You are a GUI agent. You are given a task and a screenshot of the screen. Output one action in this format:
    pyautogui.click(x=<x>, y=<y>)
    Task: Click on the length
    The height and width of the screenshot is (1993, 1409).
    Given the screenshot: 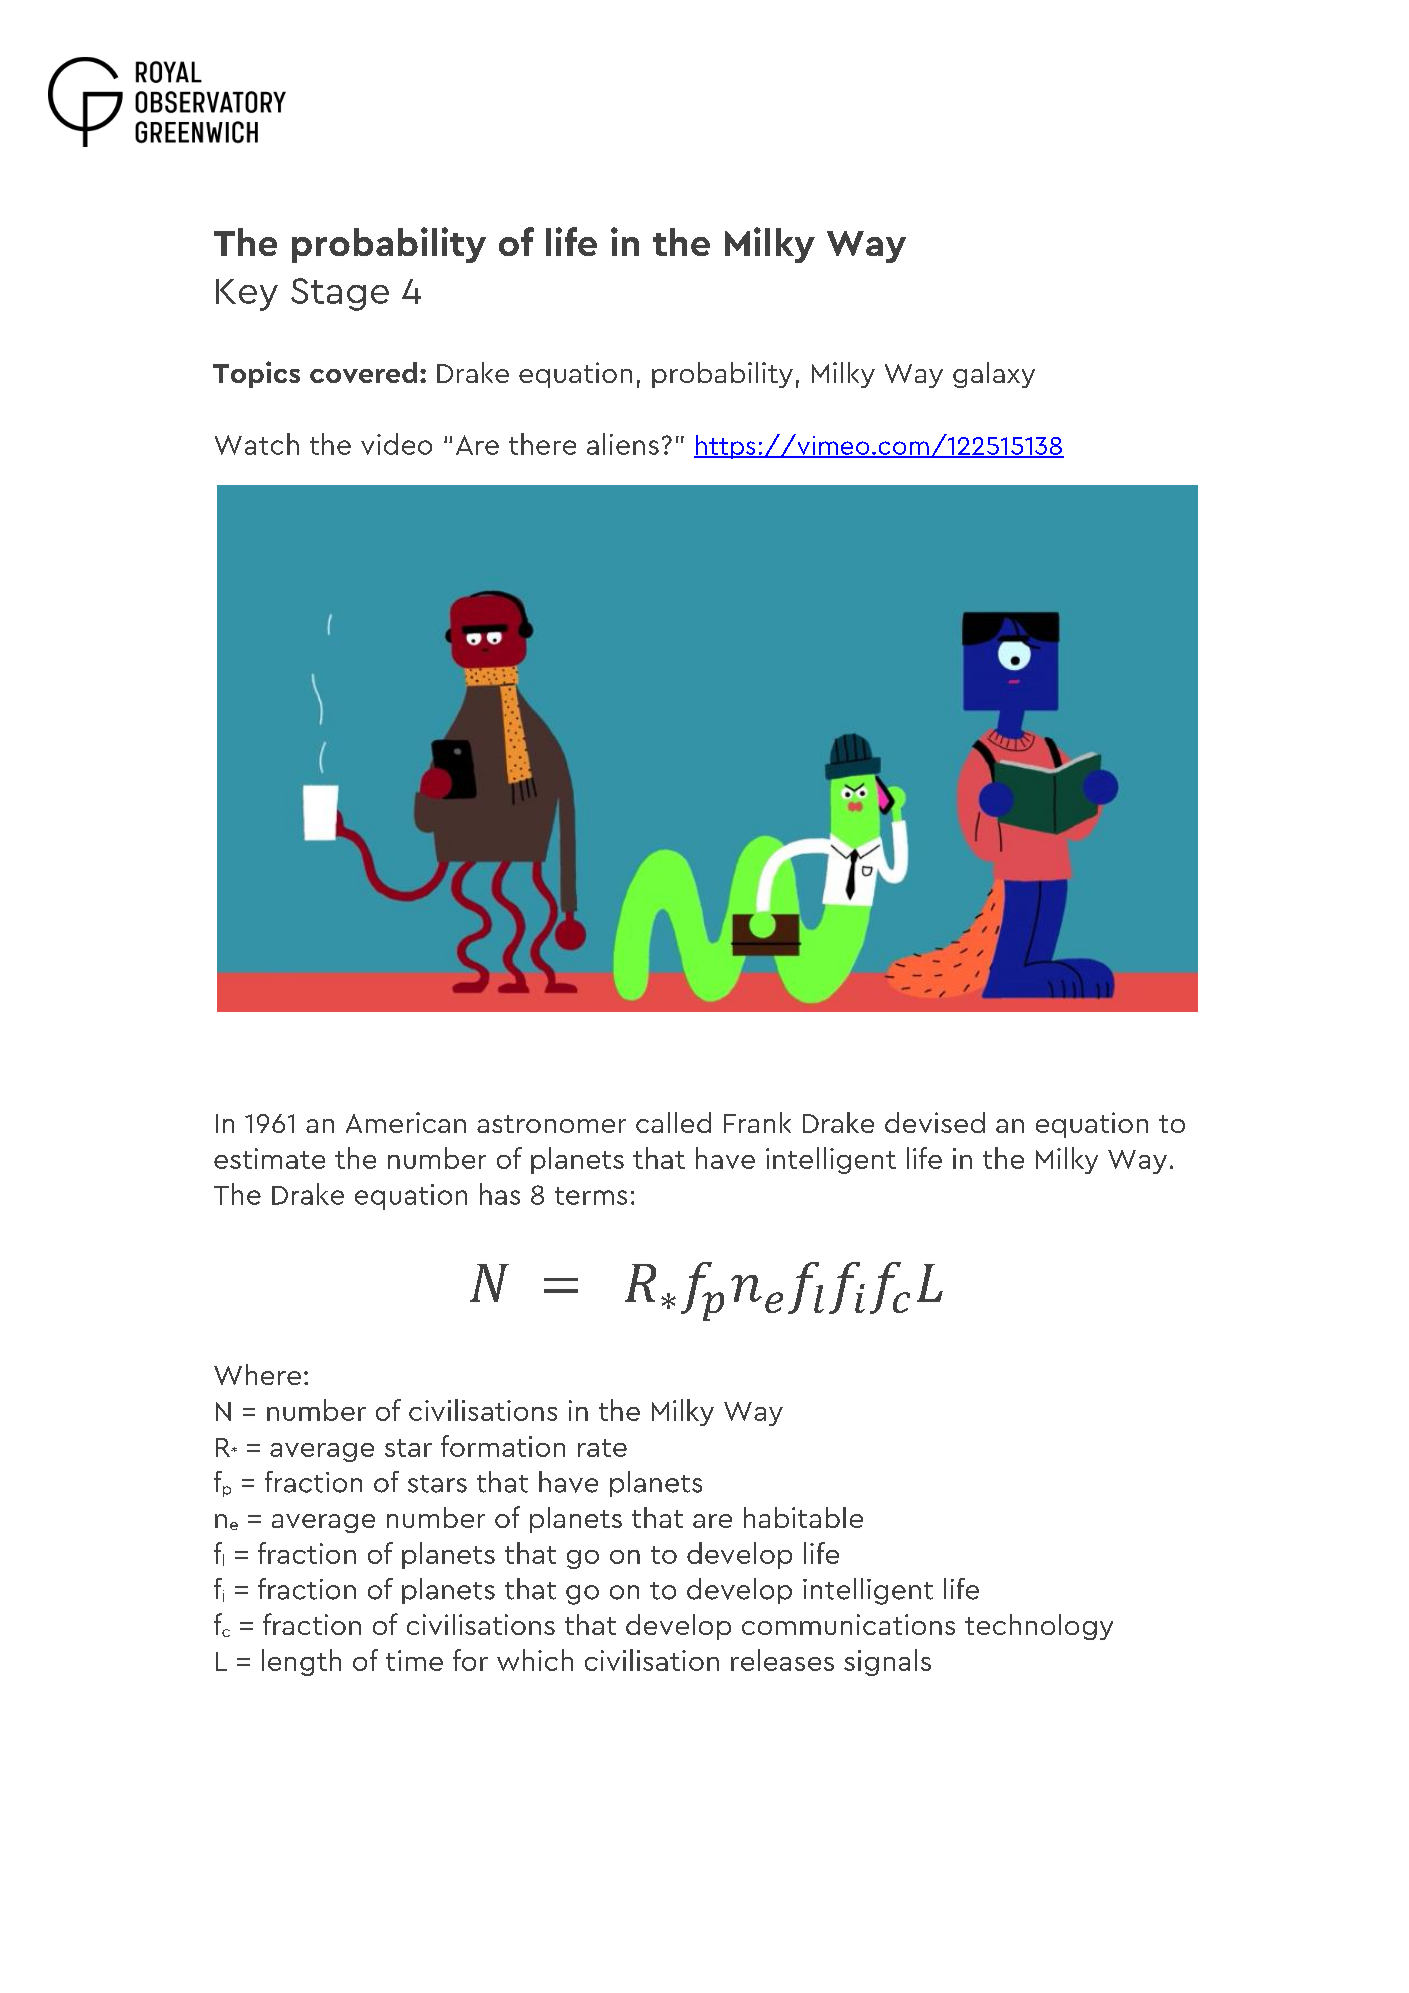 What is the action you would take?
    pyautogui.click(x=301, y=1662)
